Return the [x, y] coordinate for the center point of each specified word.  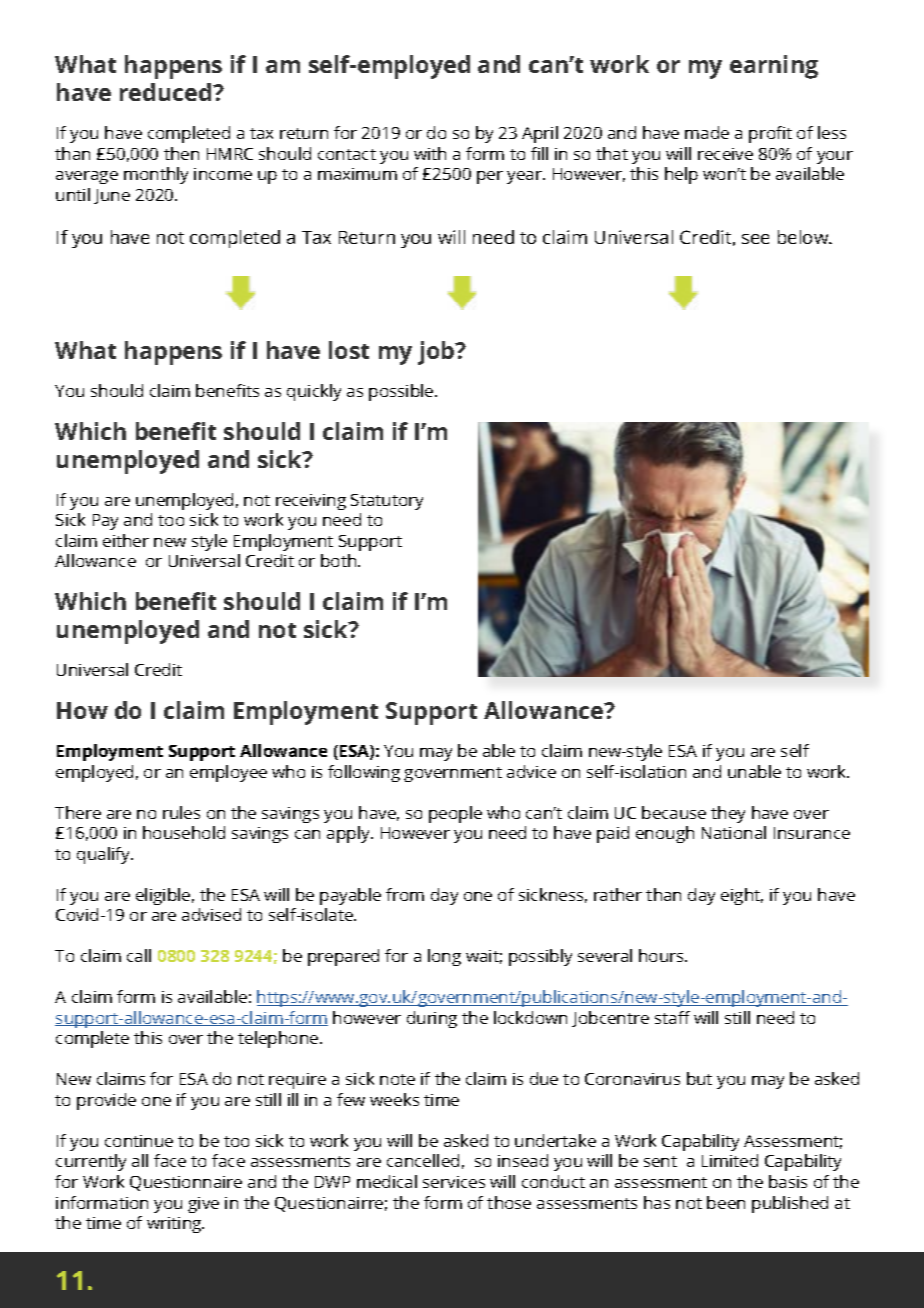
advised [211, 914]
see [755, 239]
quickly [314, 392]
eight [742, 896]
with [430, 153]
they [728, 814]
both [340, 560]
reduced [167, 92]
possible [402, 392]
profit [770, 134]
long [444, 957]
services [454, 1182]
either [126, 540]
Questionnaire [186, 1183]
